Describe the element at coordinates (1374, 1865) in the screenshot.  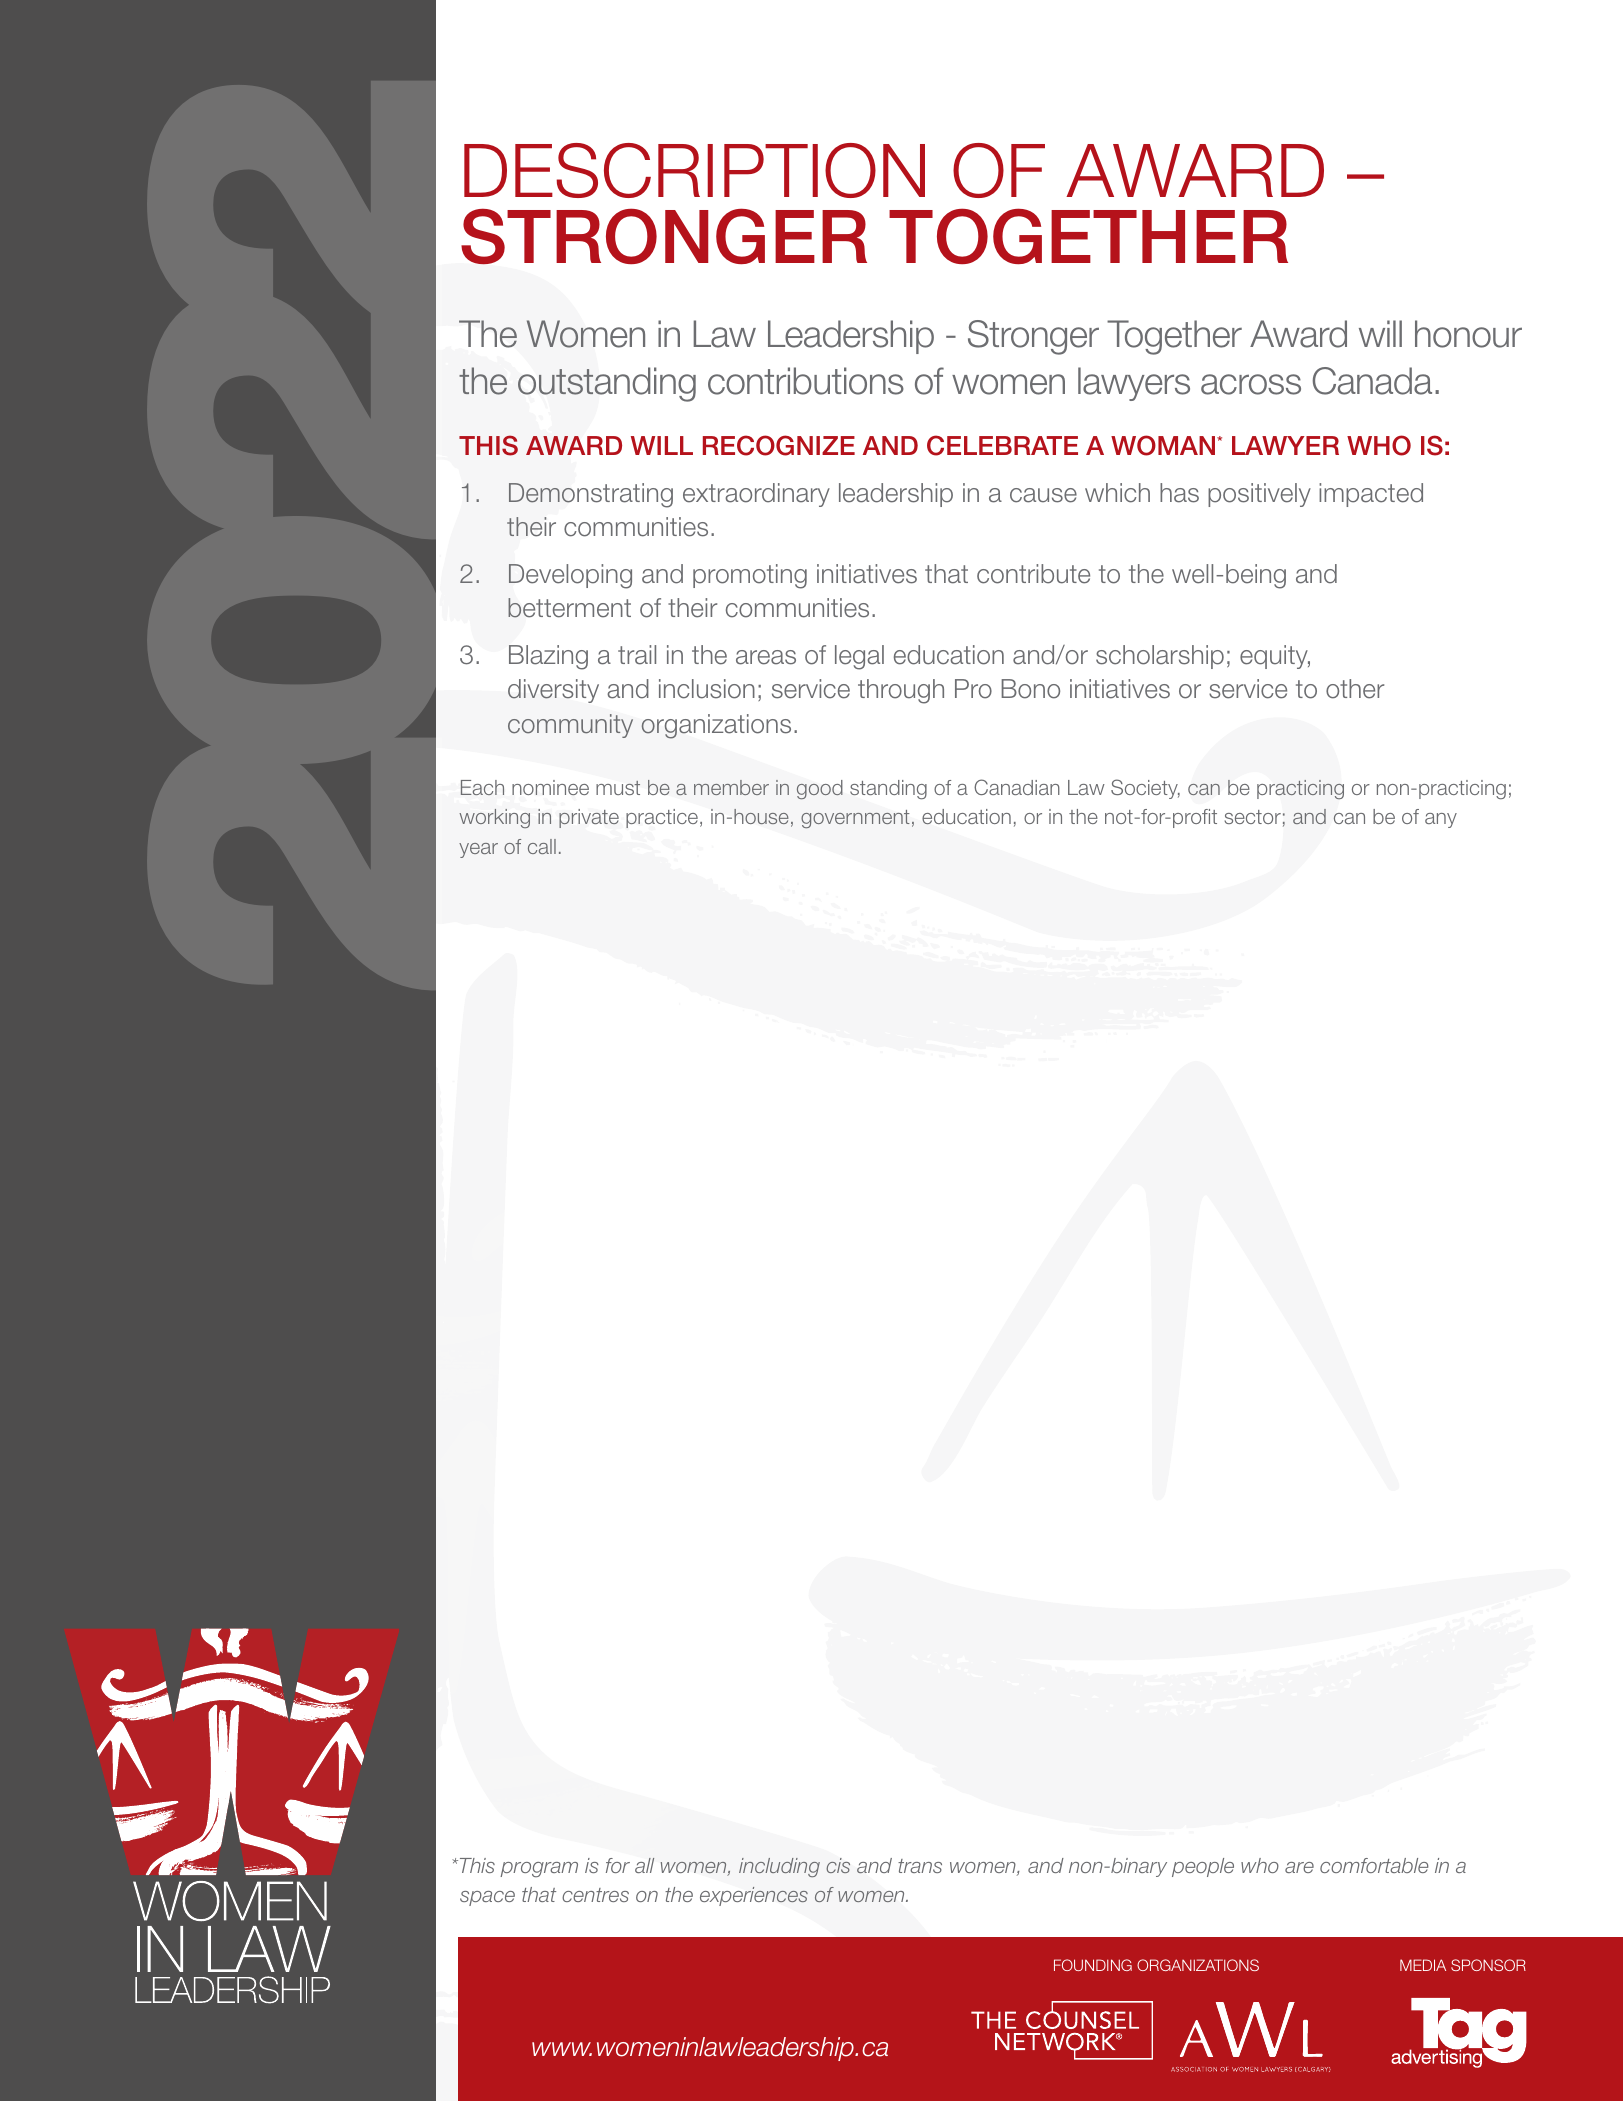
I see `comfortable` at that location.
